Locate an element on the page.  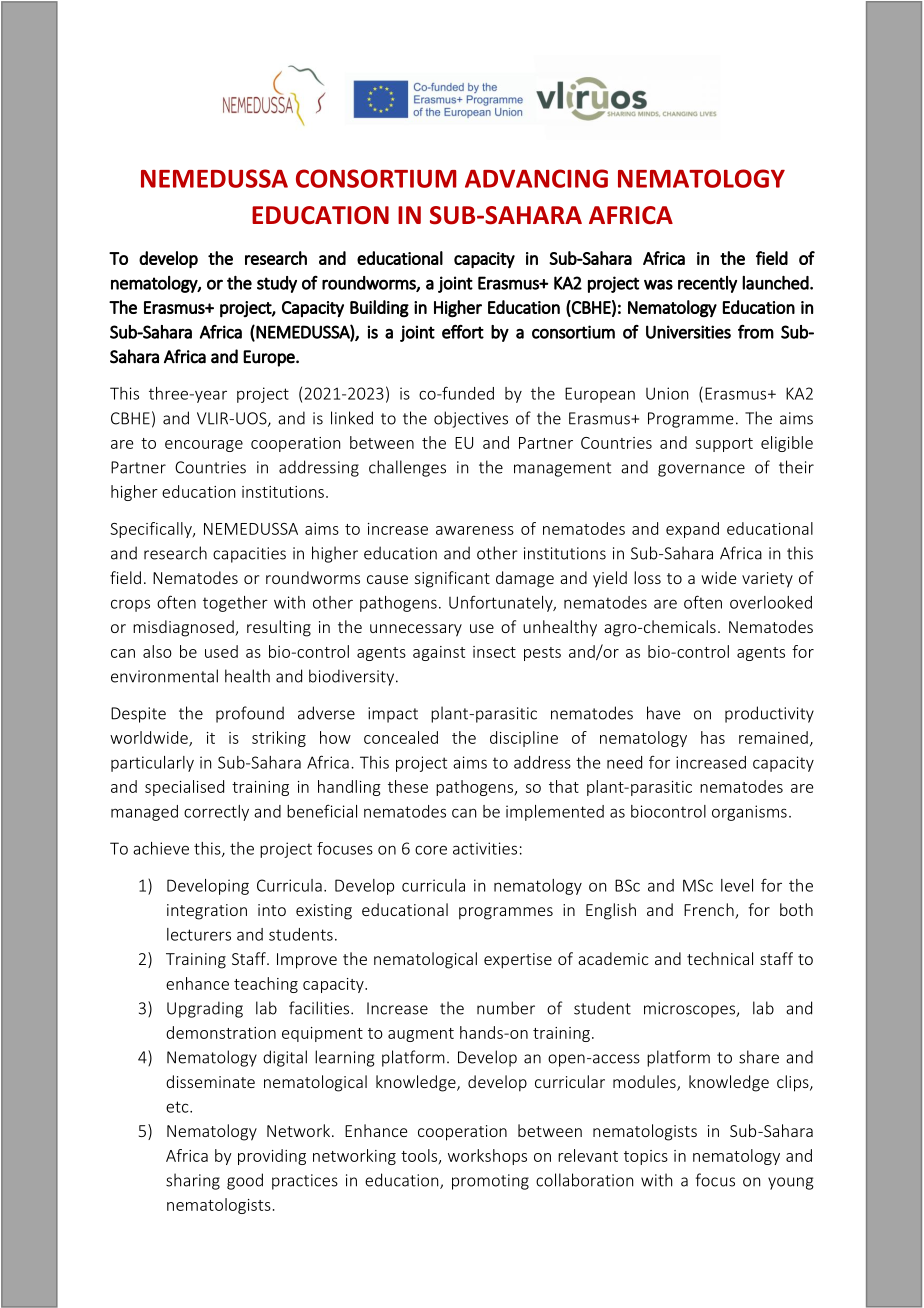
study is located at coordinates (277, 284).
